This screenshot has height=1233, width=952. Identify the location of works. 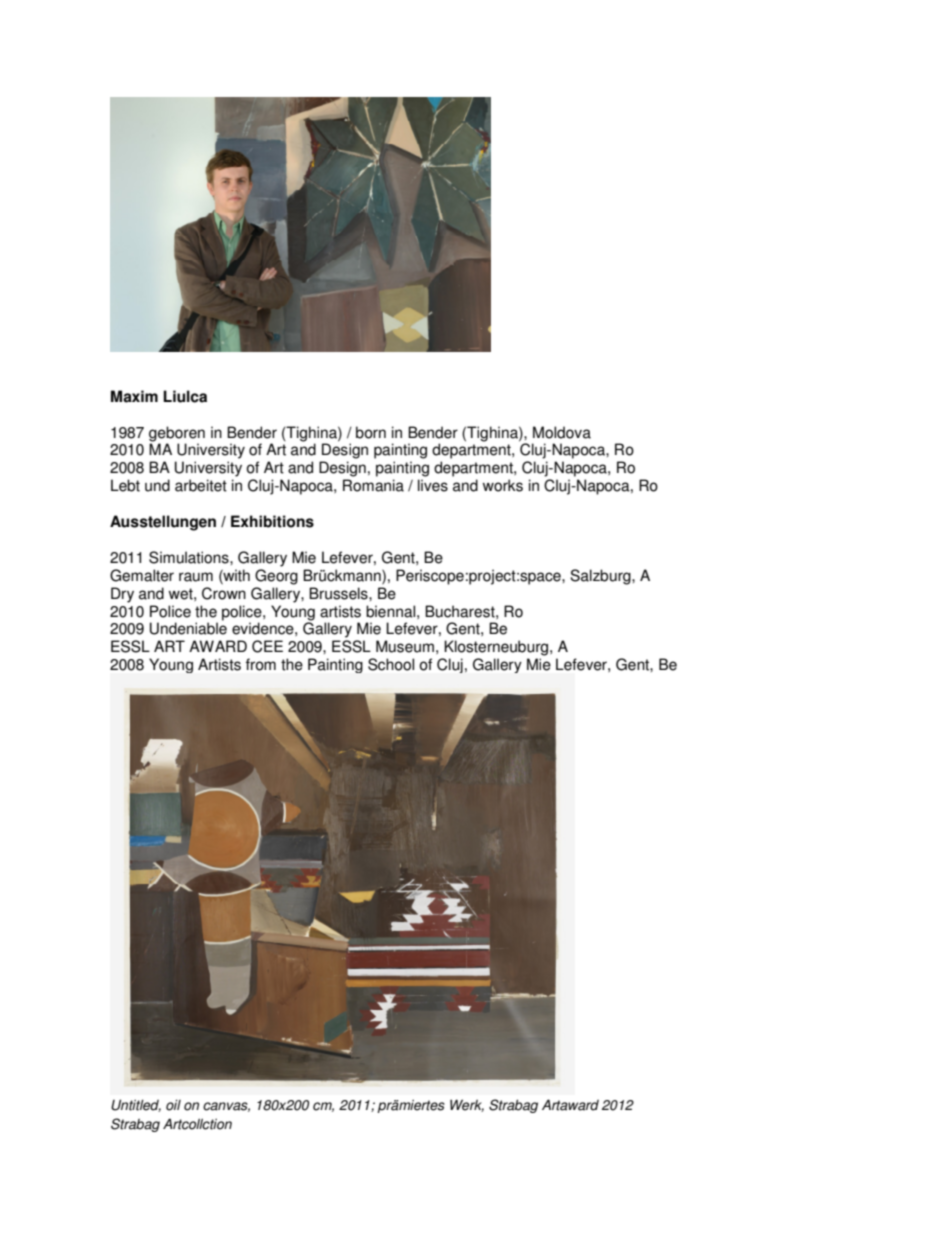
(503, 485).
